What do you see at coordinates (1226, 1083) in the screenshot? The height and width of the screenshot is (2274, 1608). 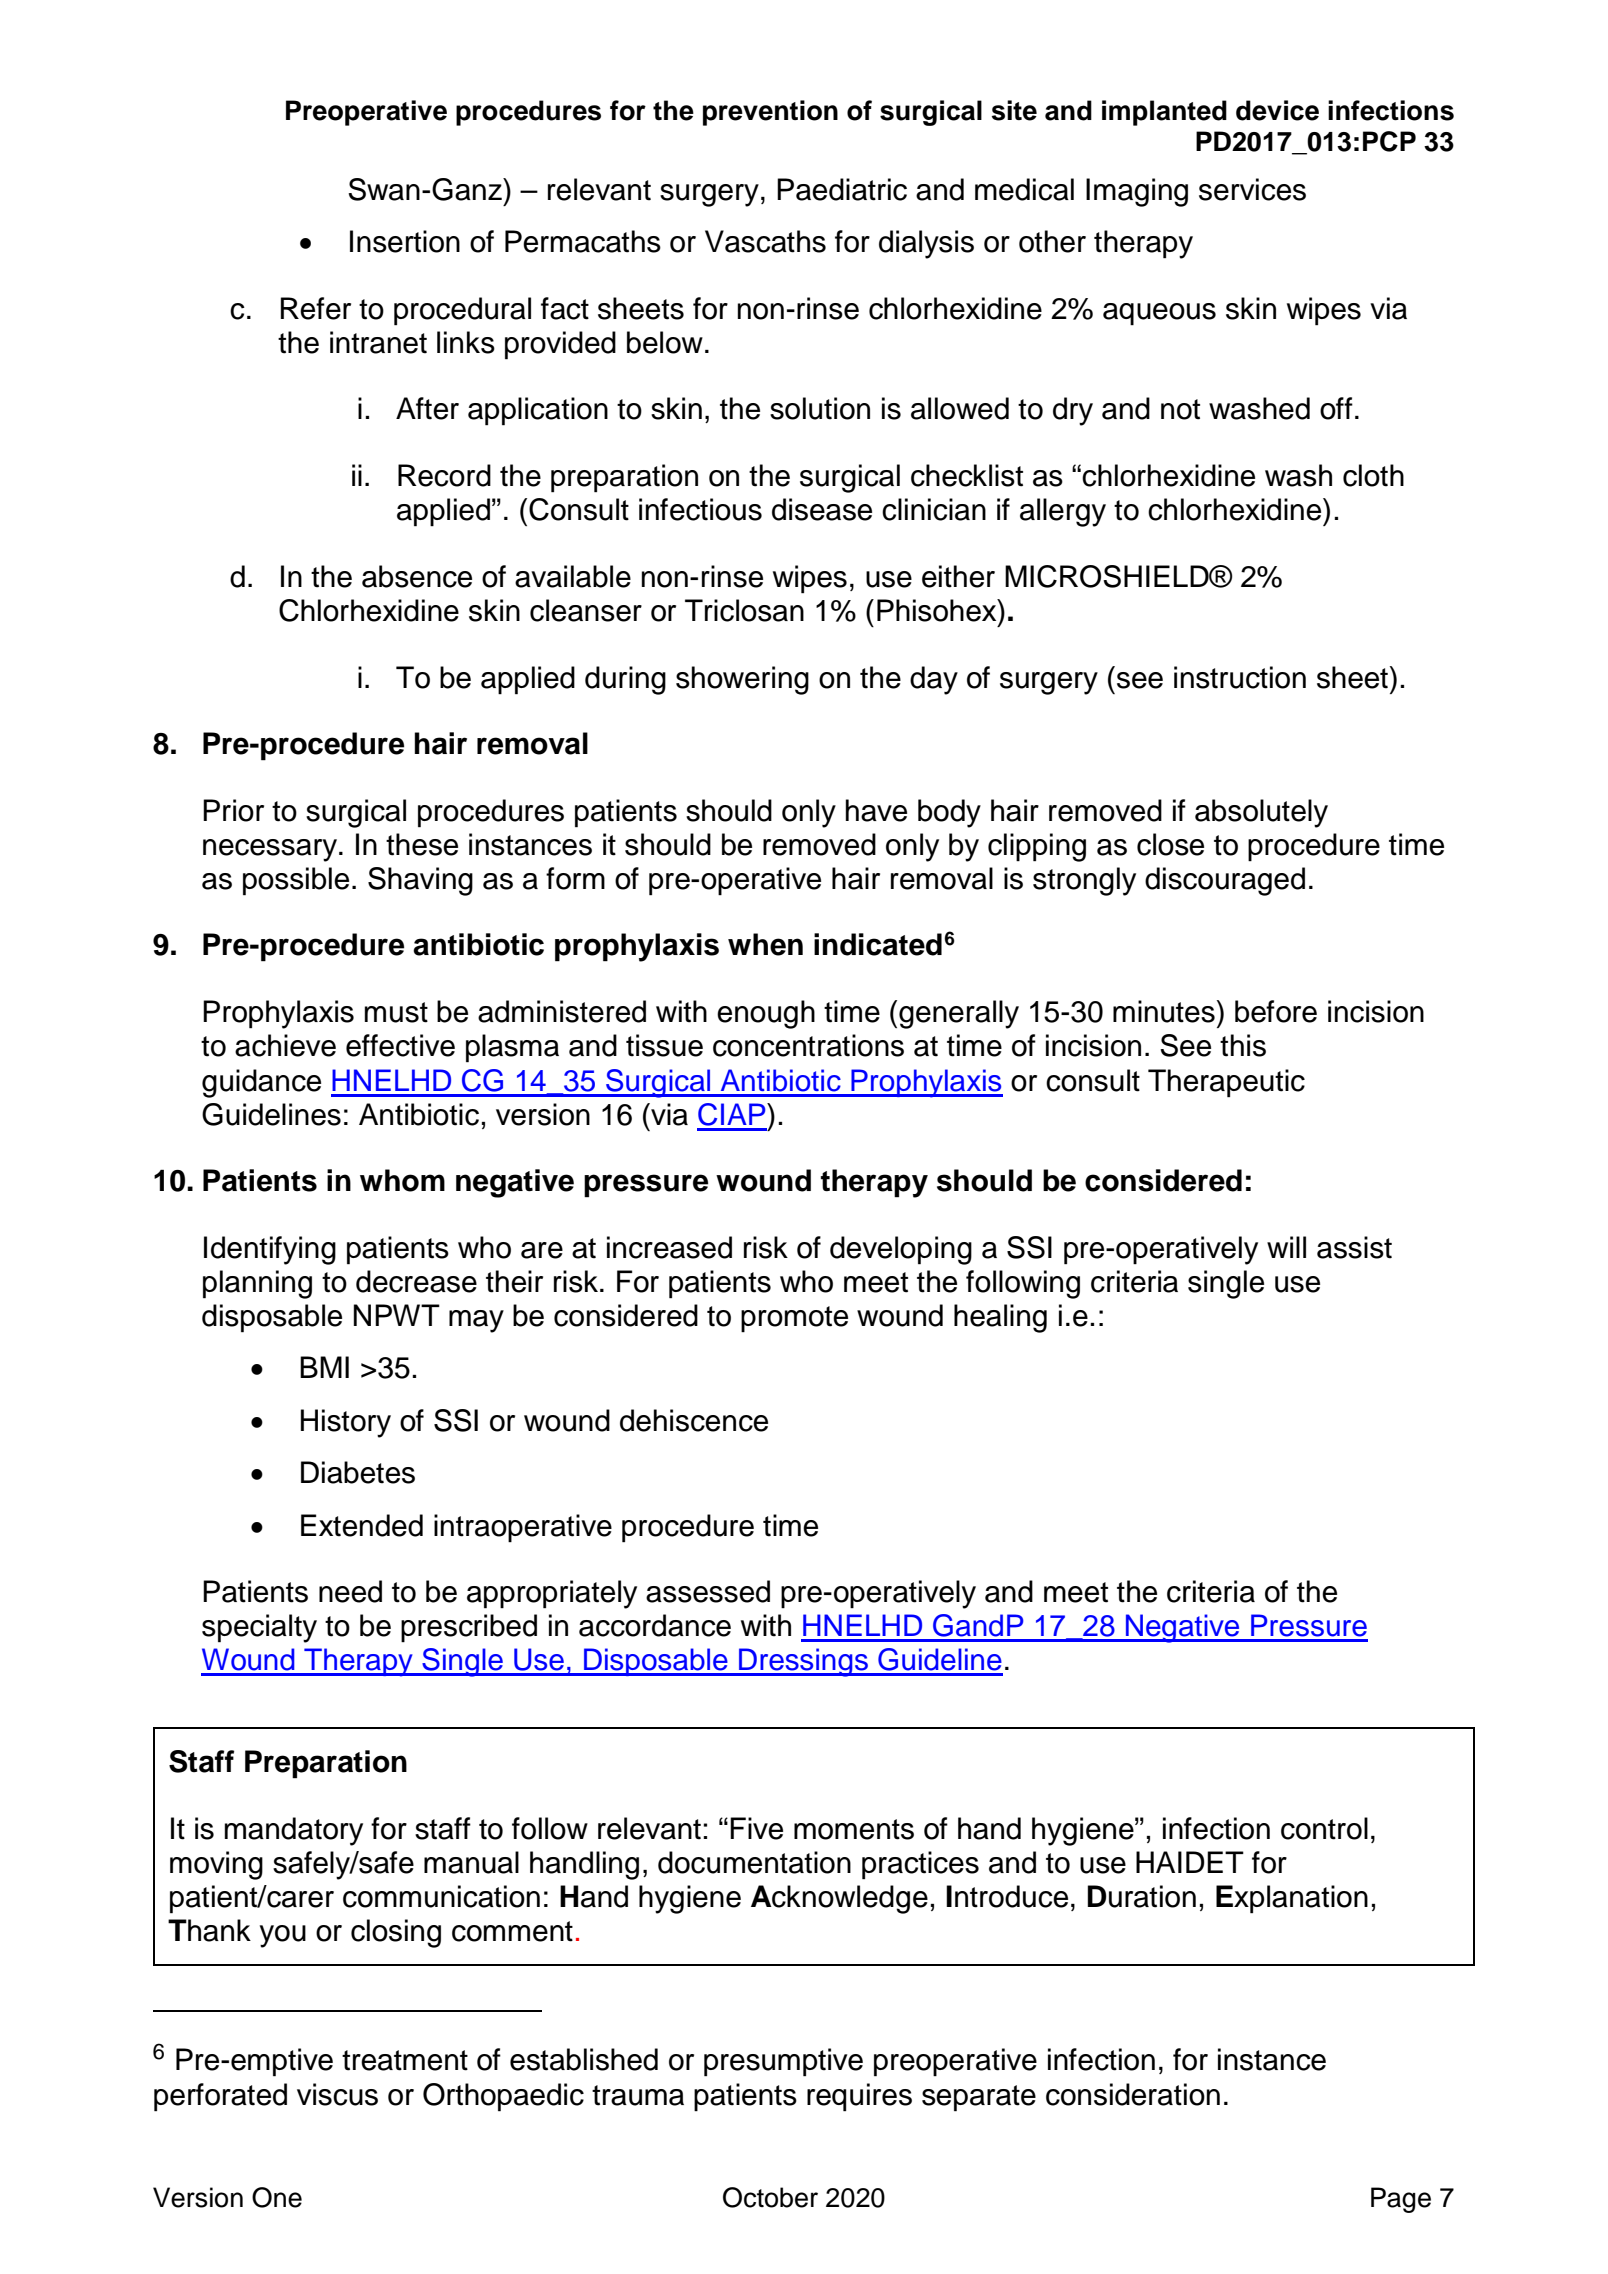 I see `Therapeutic` at bounding box center [1226, 1083].
